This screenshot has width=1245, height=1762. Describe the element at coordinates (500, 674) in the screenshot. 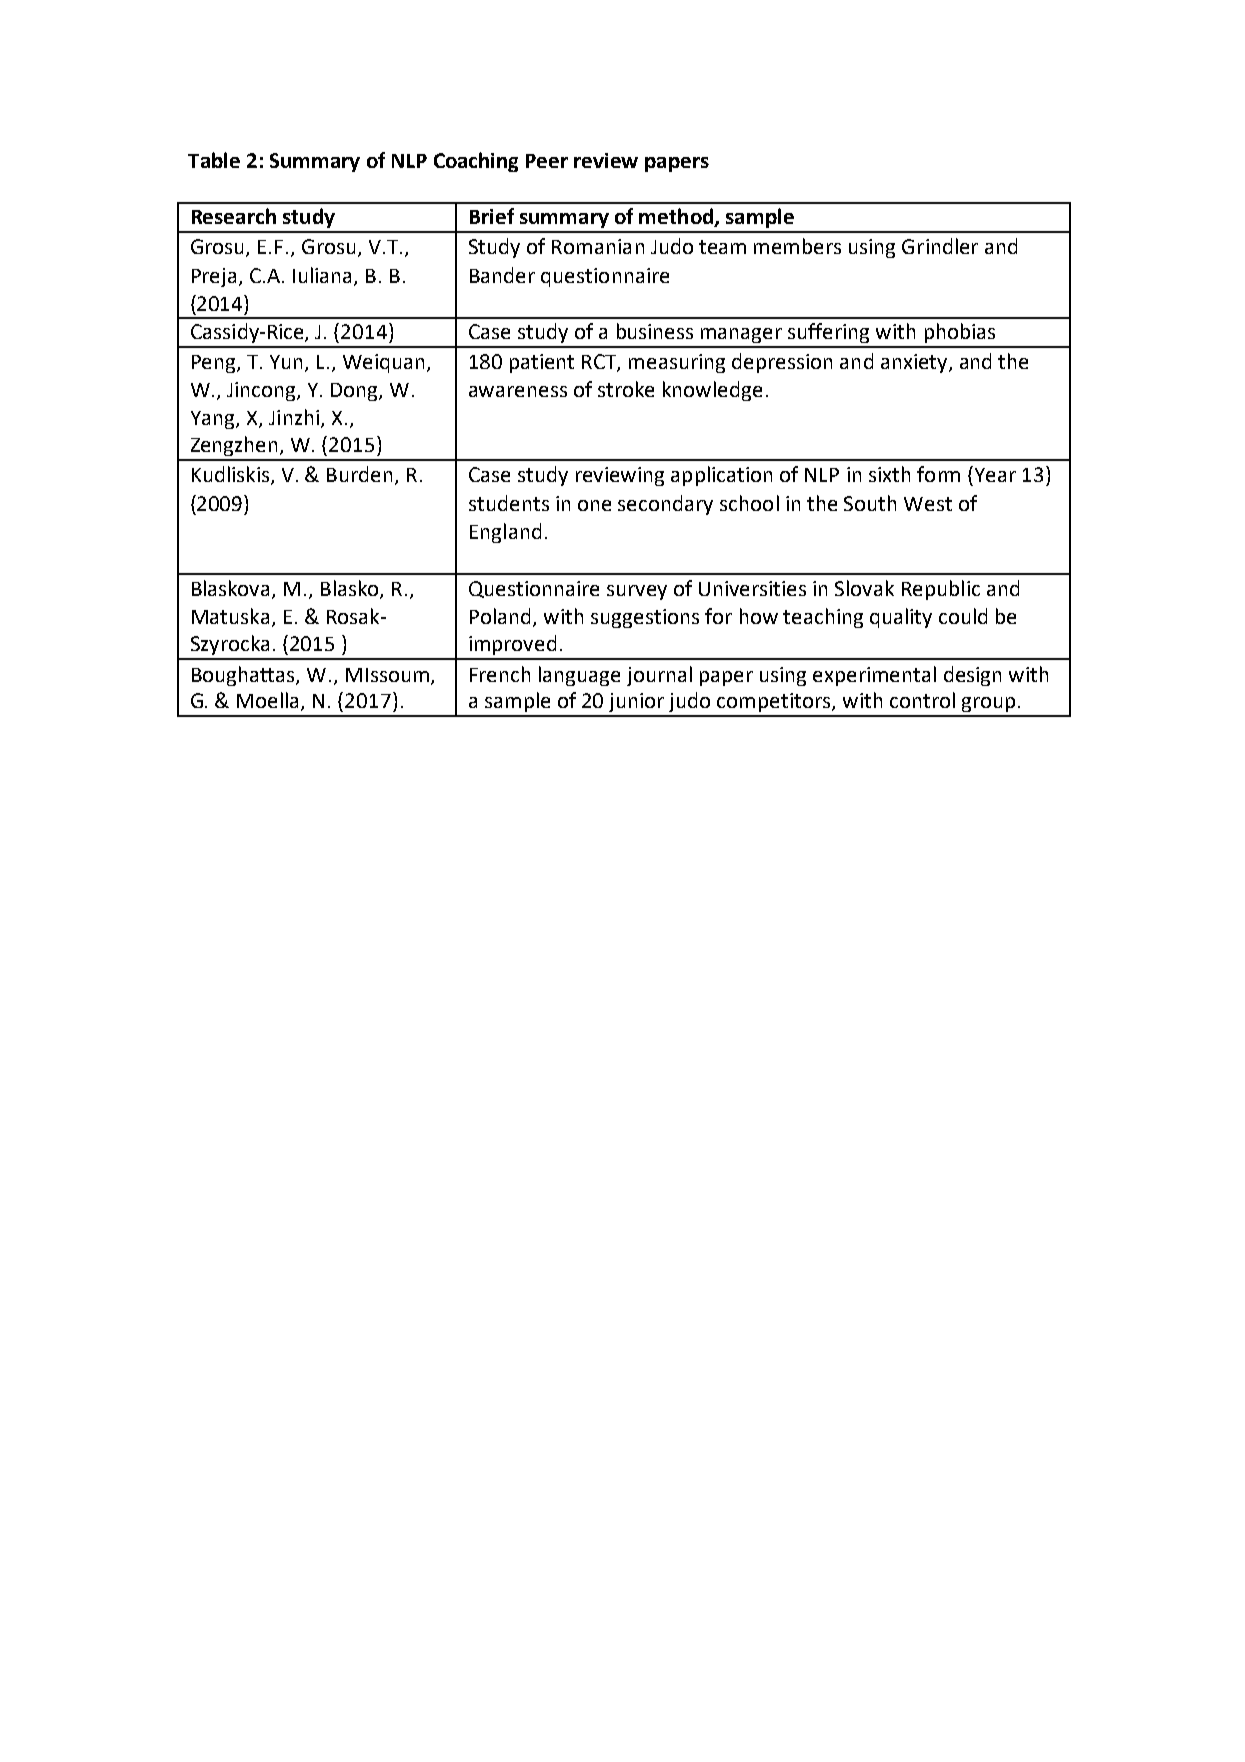

I see `French` at that location.
